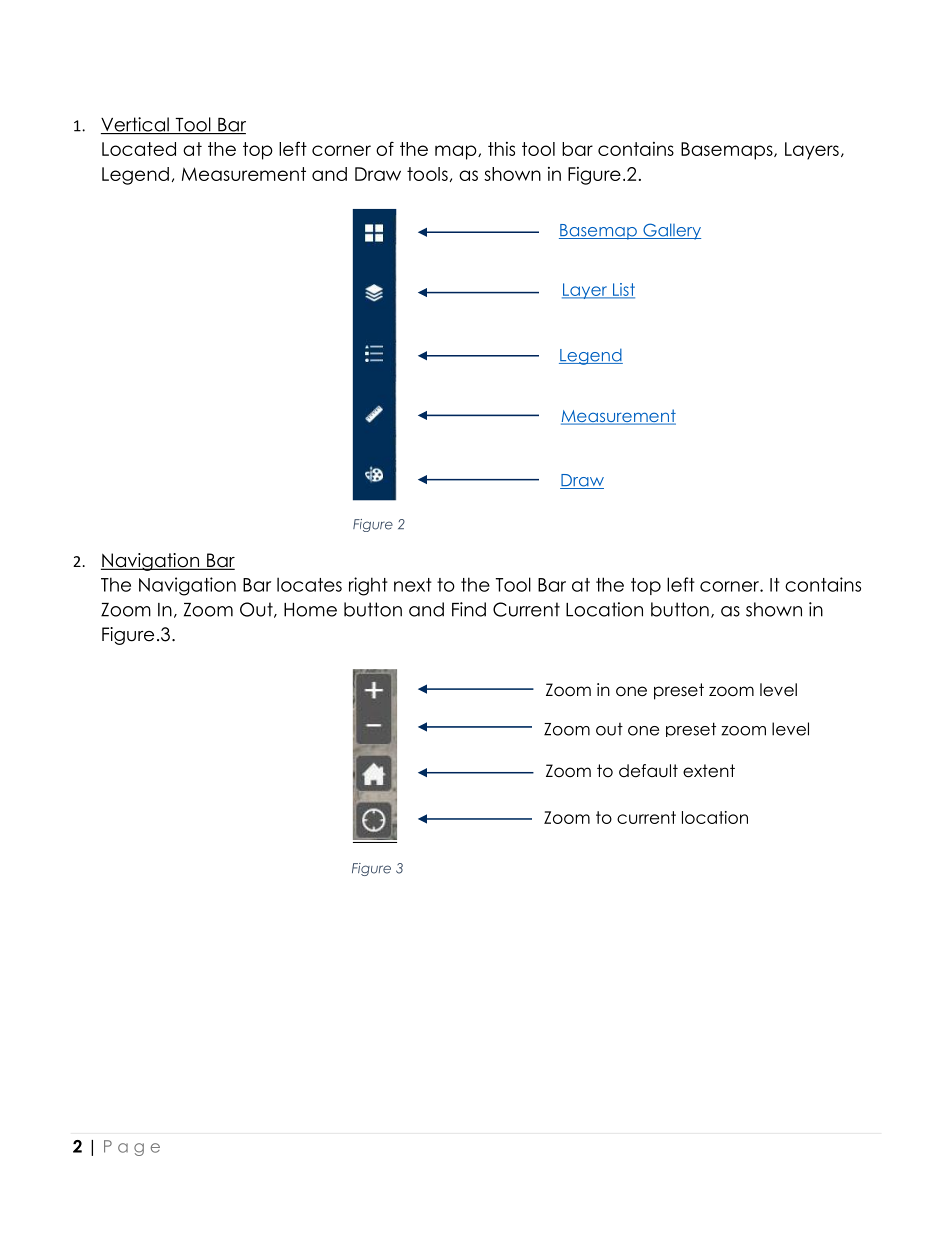 The width and height of the screenshot is (952, 1233). What do you see at coordinates (368, 586) in the screenshot?
I see `right` at bounding box center [368, 586].
